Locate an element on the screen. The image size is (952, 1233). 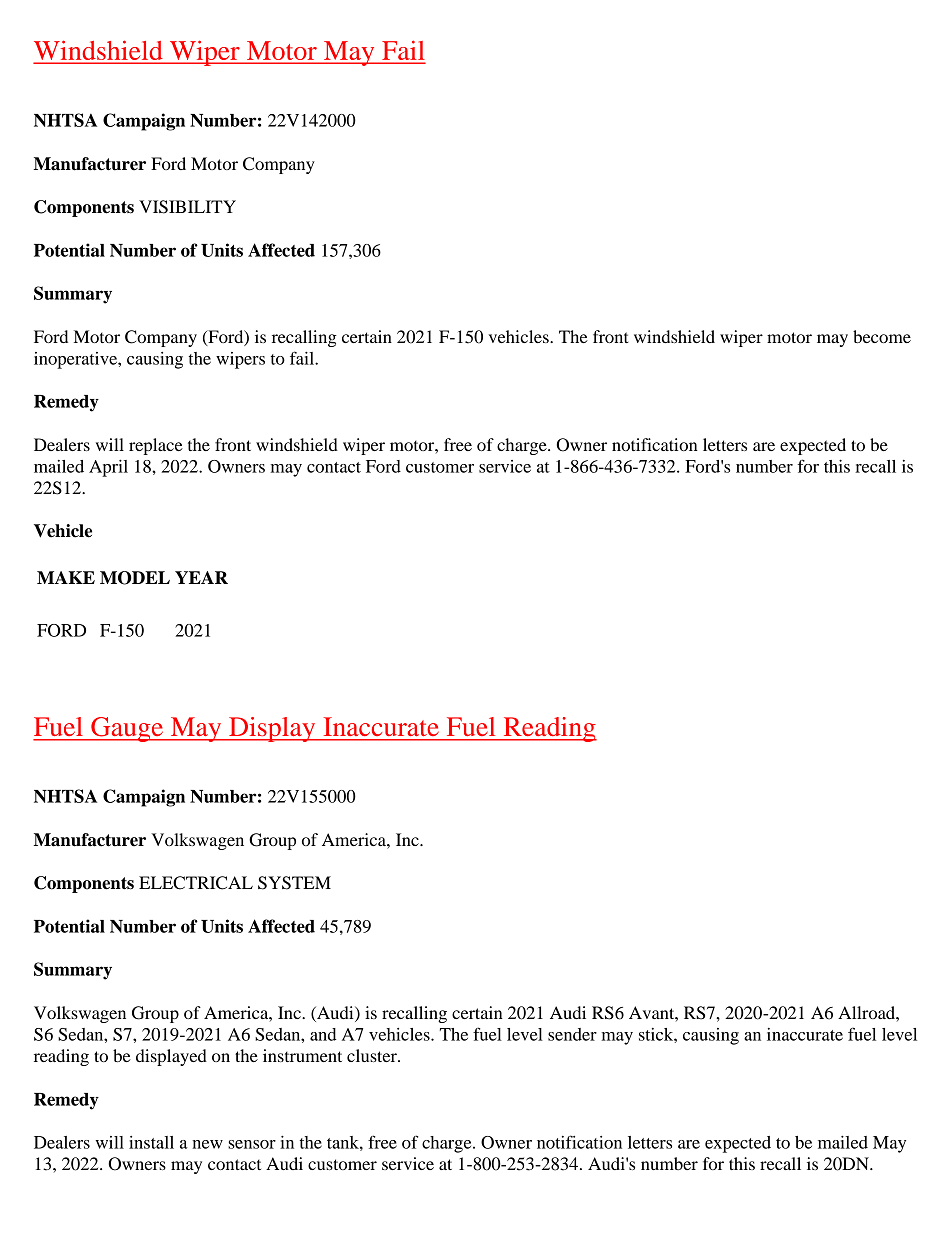
become is located at coordinates (882, 336).
